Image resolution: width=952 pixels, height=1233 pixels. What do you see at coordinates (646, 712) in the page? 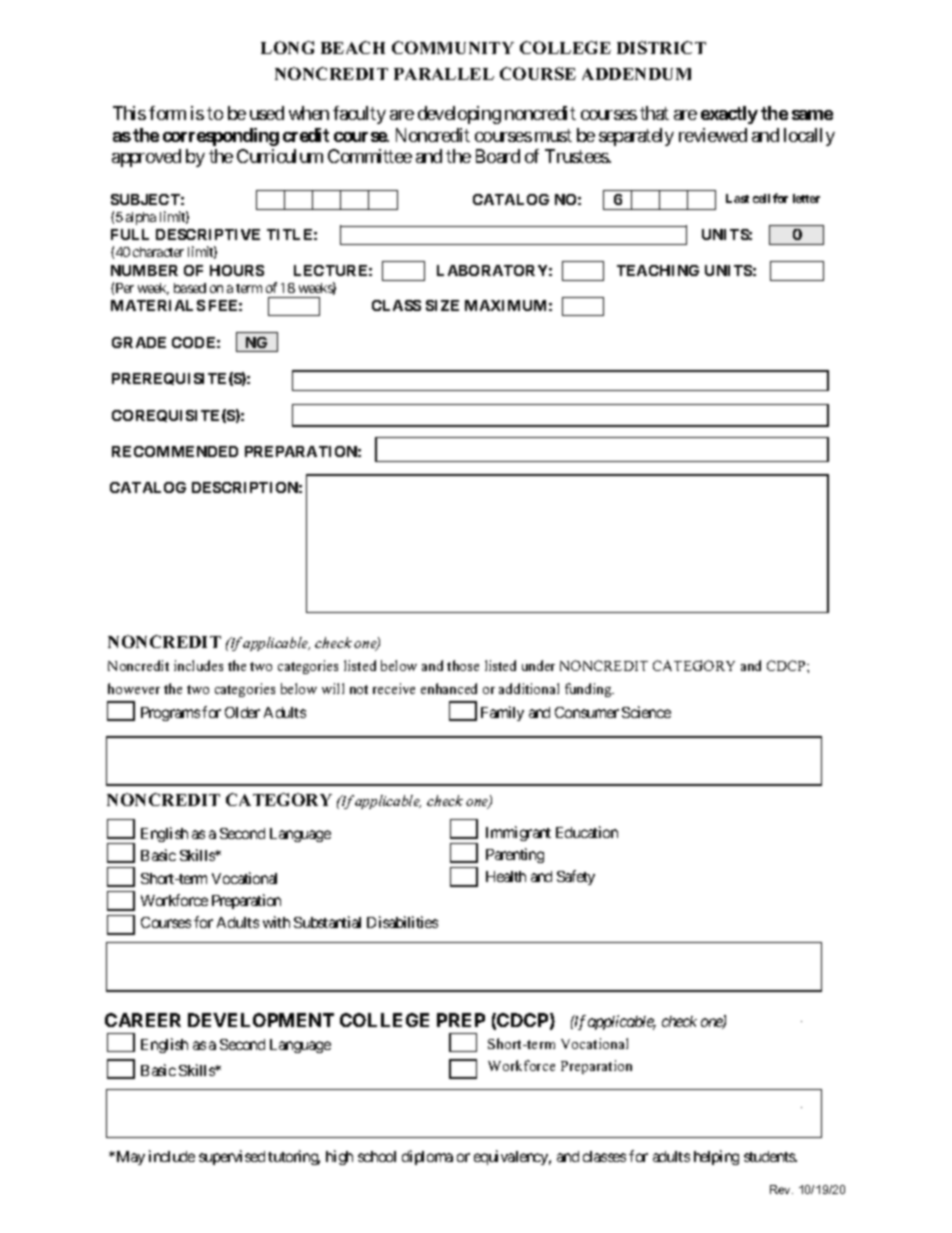
I see `Science` at bounding box center [646, 712].
